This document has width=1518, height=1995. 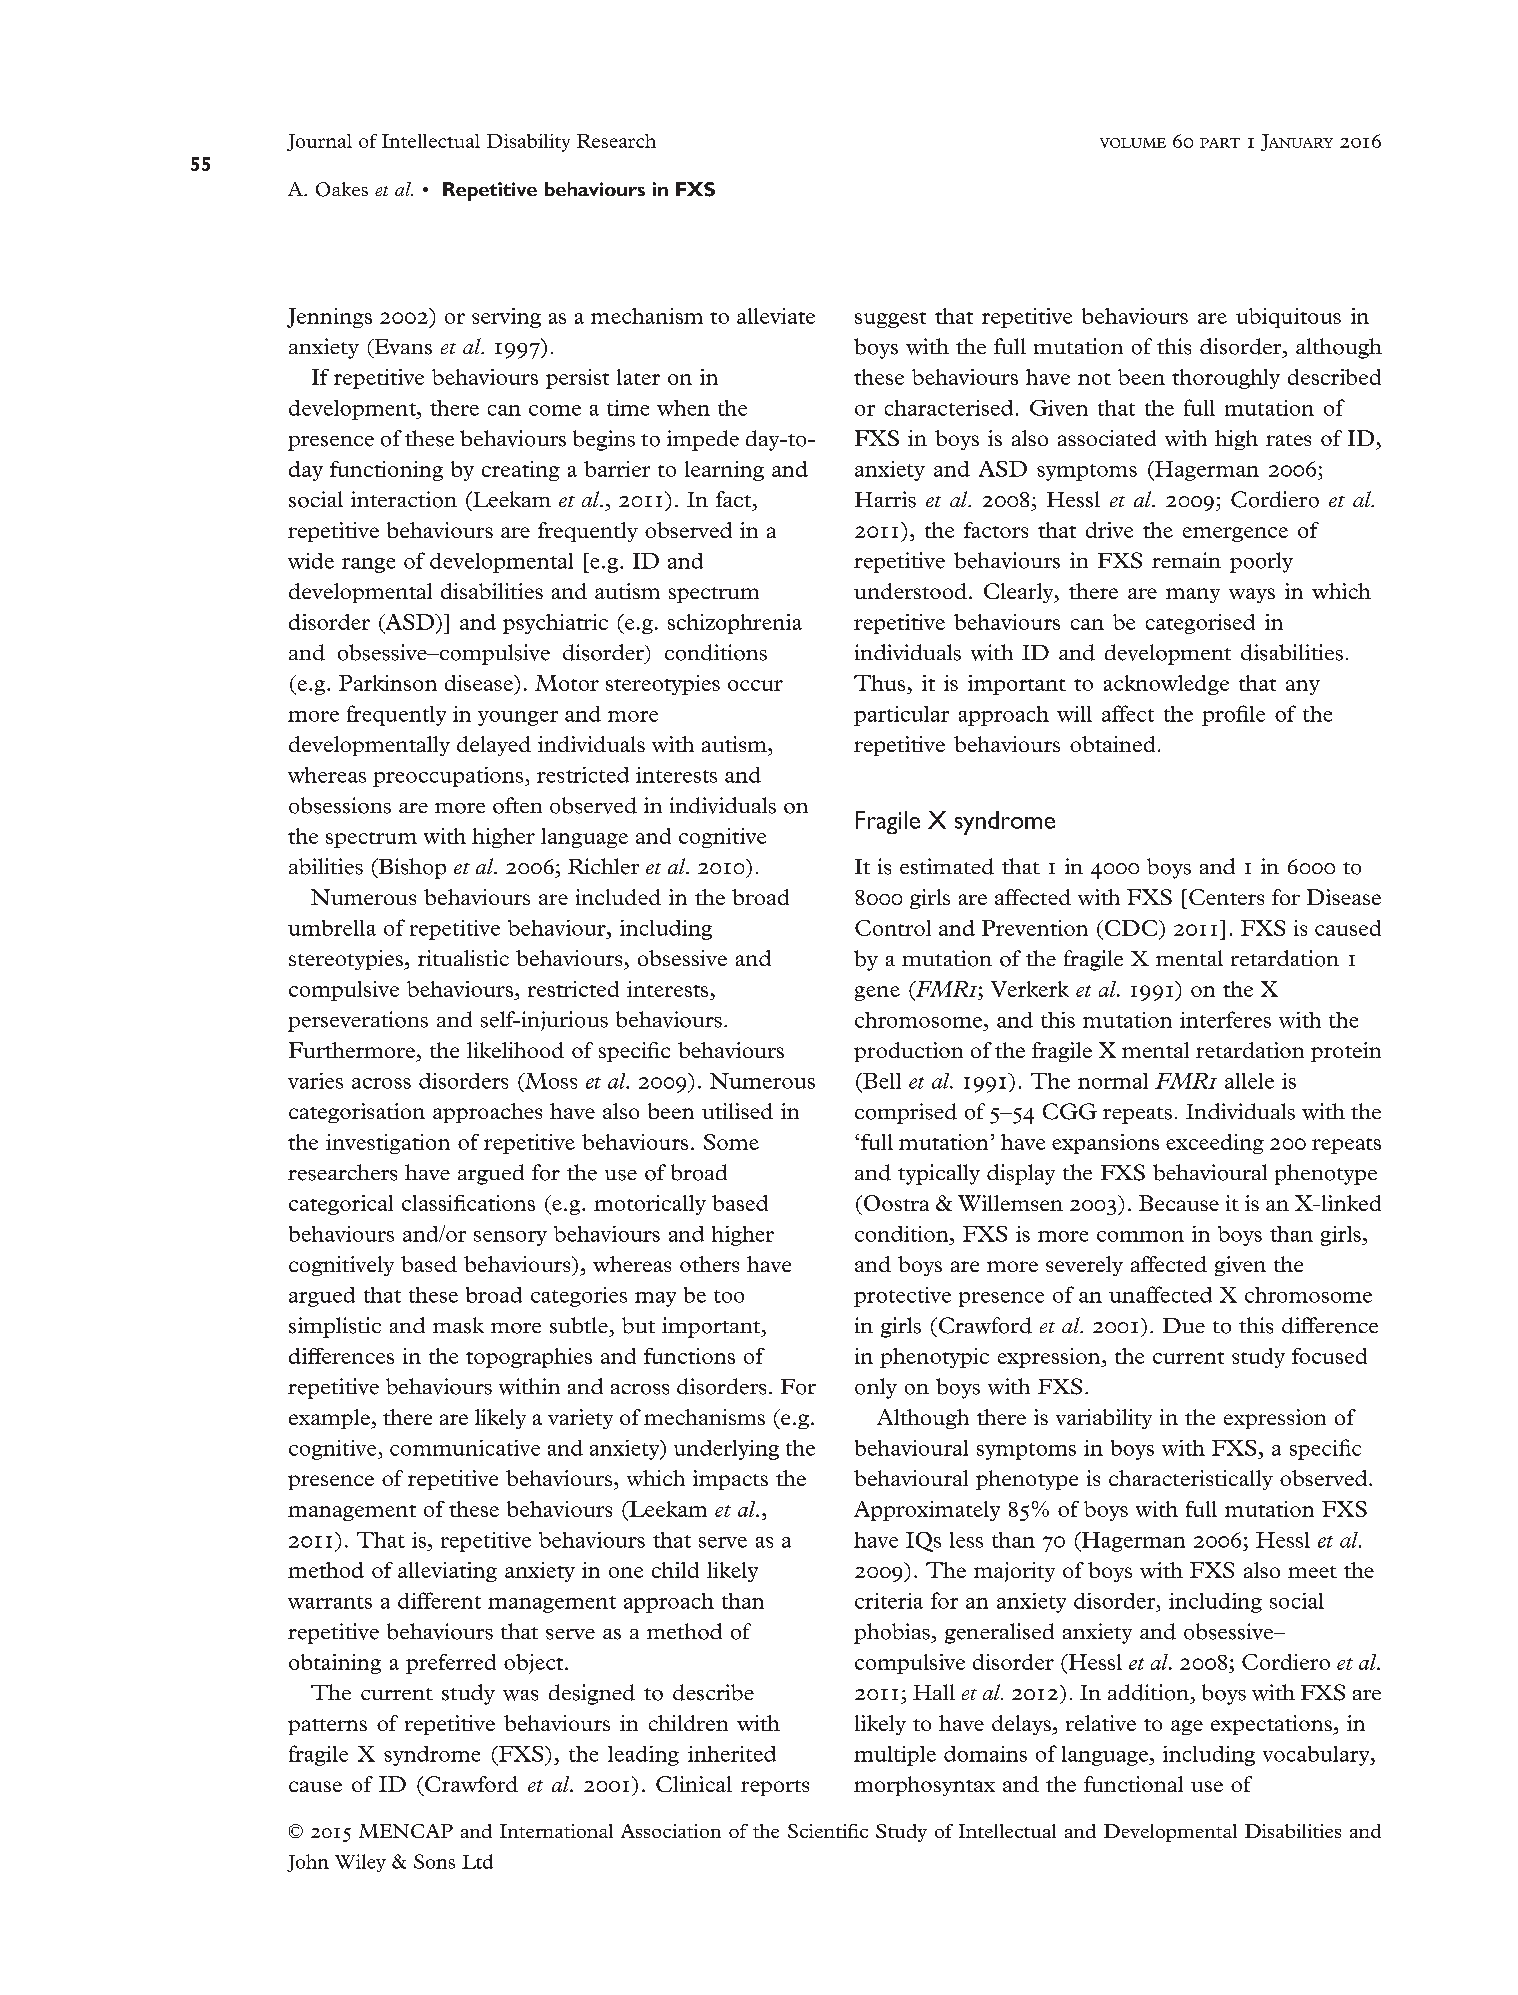 I want to click on Sons, so click(x=434, y=1861).
